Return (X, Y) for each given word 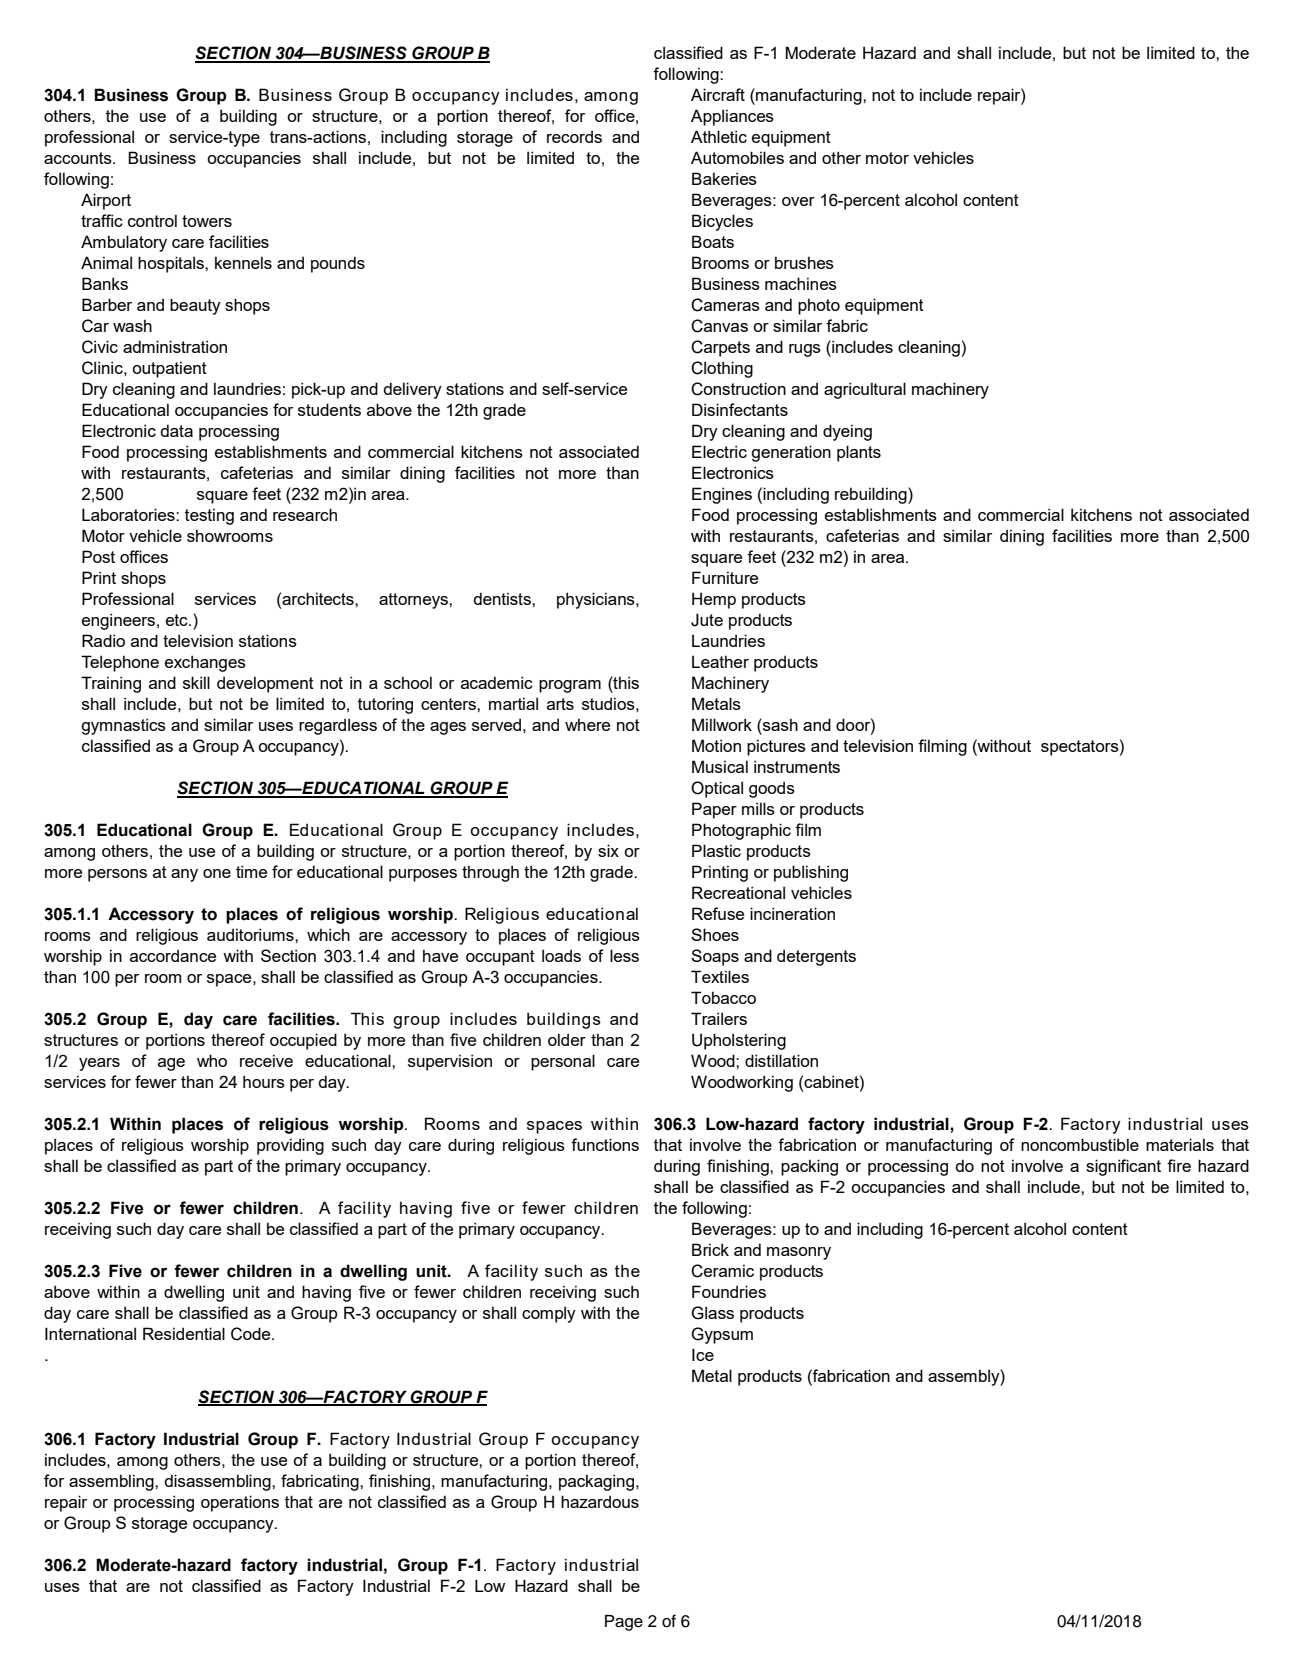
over (798, 201)
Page (624, 1623)
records (574, 136)
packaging (598, 1482)
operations (240, 1503)
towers (207, 221)
